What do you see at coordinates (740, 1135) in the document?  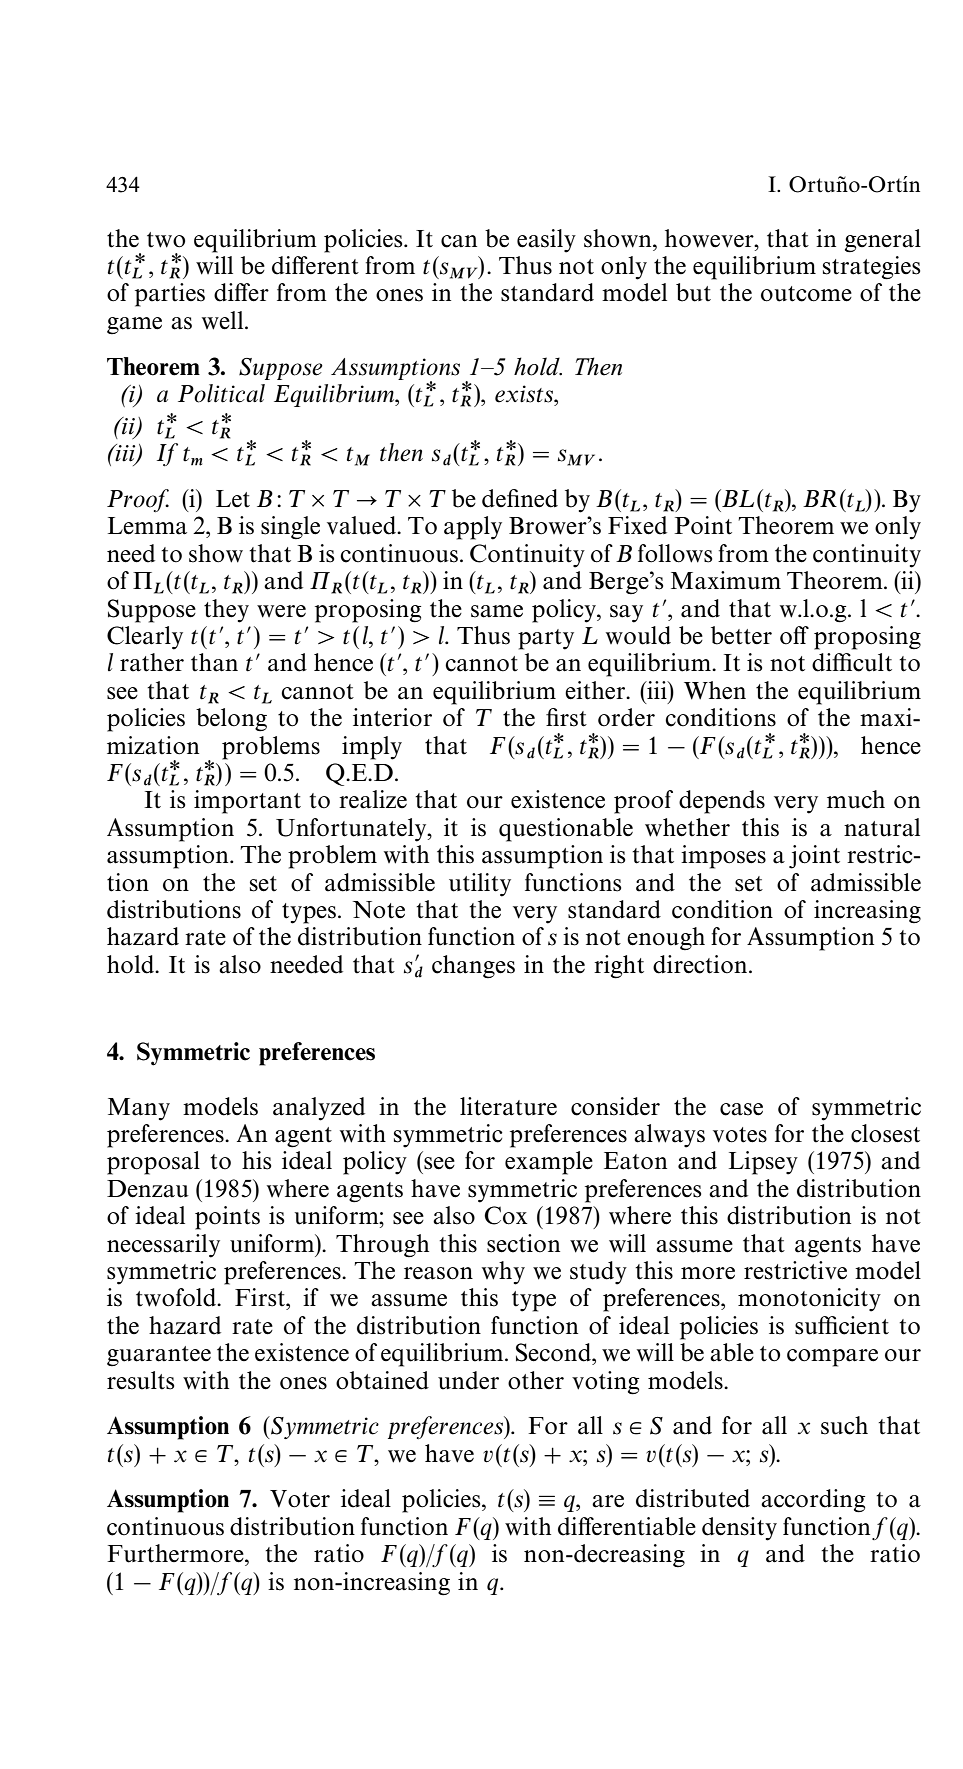 I see `votes` at bounding box center [740, 1135].
